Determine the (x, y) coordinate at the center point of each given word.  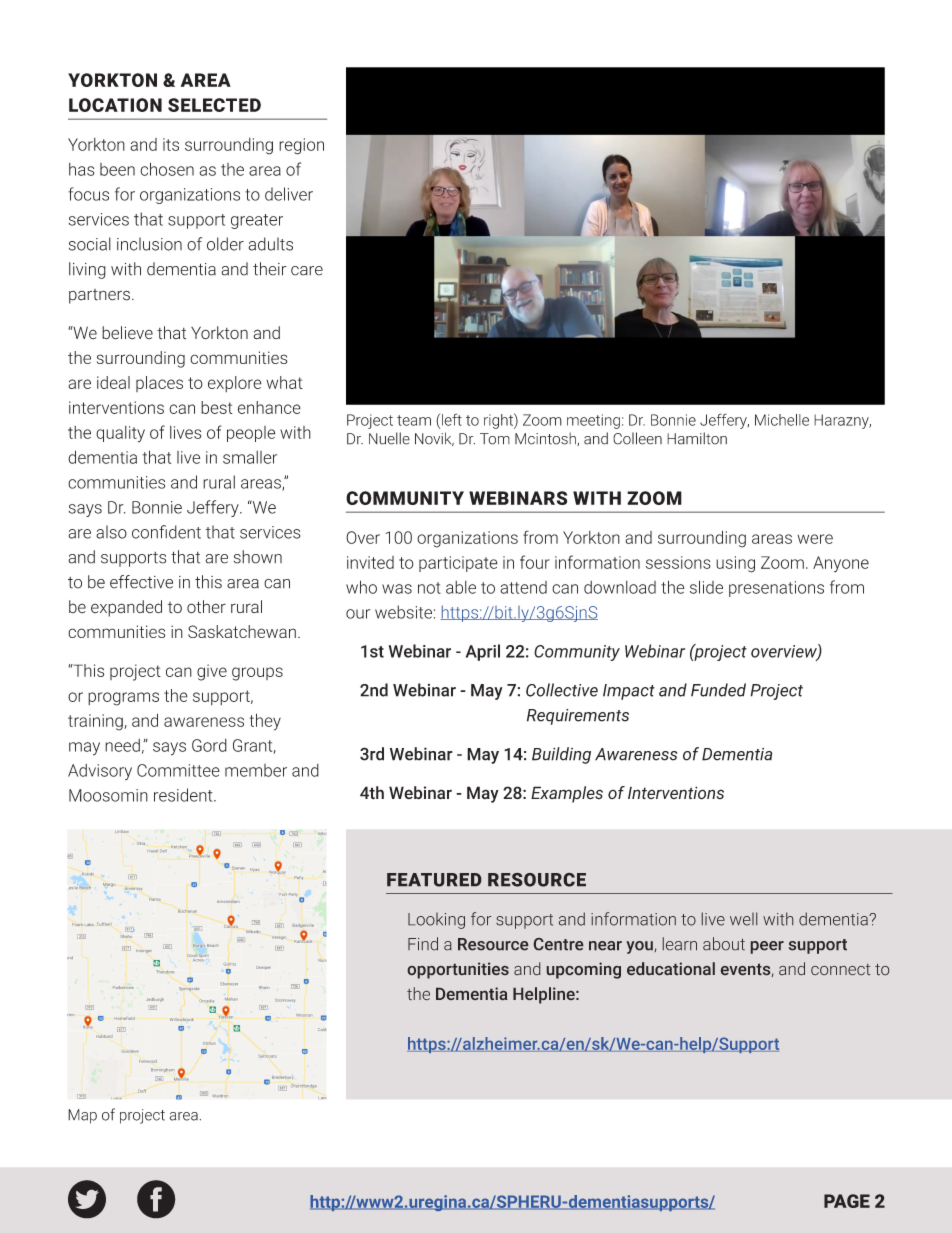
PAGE (847, 1201)
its (171, 144)
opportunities (458, 970)
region (301, 146)
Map (82, 1116)
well (743, 919)
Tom (495, 439)
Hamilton (697, 438)
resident (184, 795)
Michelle (782, 420)
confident (166, 532)
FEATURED (434, 880)
